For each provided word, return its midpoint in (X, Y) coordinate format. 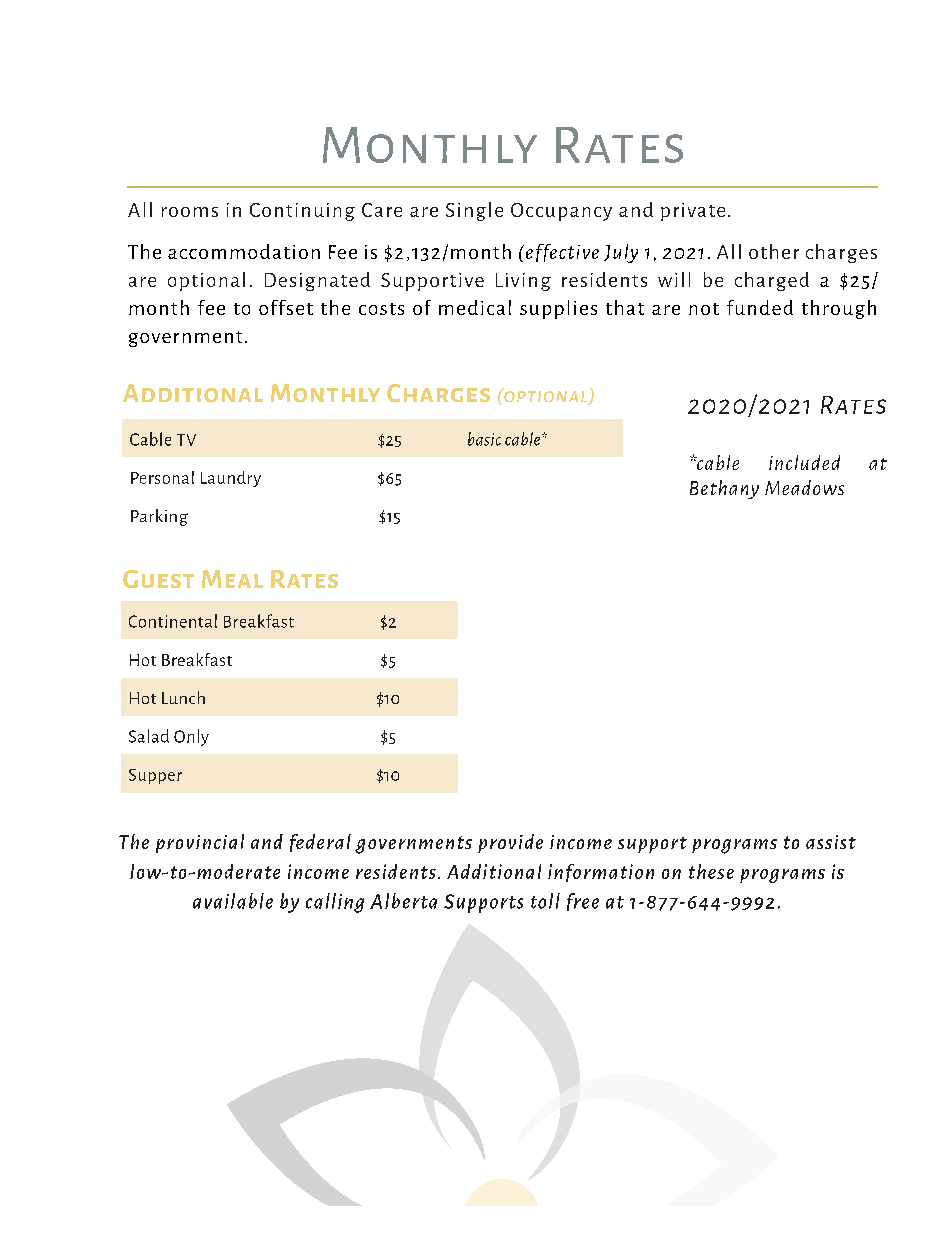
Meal (232, 579)
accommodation (244, 251)
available (233, 901)
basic (484, 439)
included (804, 462)
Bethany (724, 489)
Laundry (231, 479)
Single (474, 211)
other (774, 251)
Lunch (183, 697)
